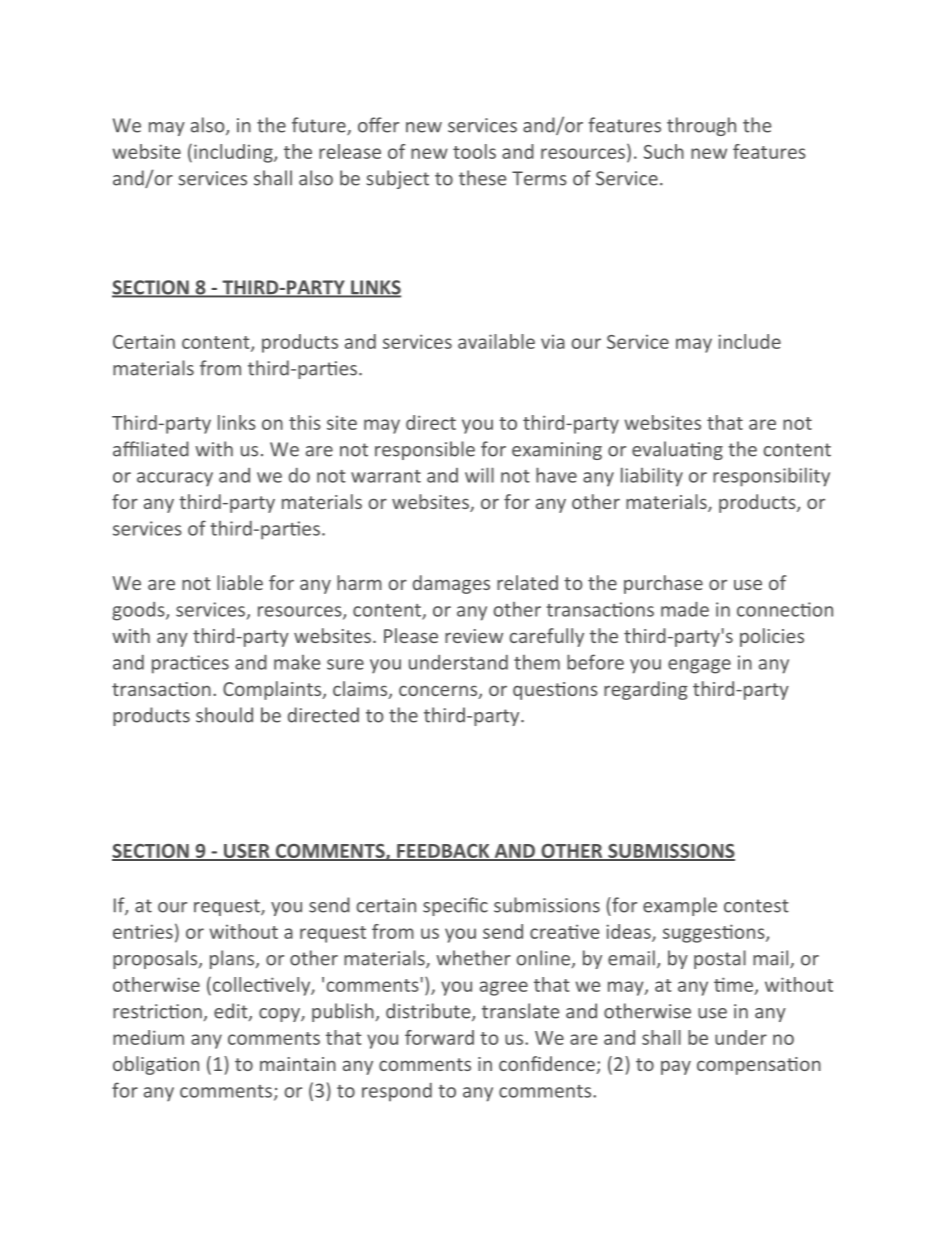  I want to click on tools, so click(474, 151).
